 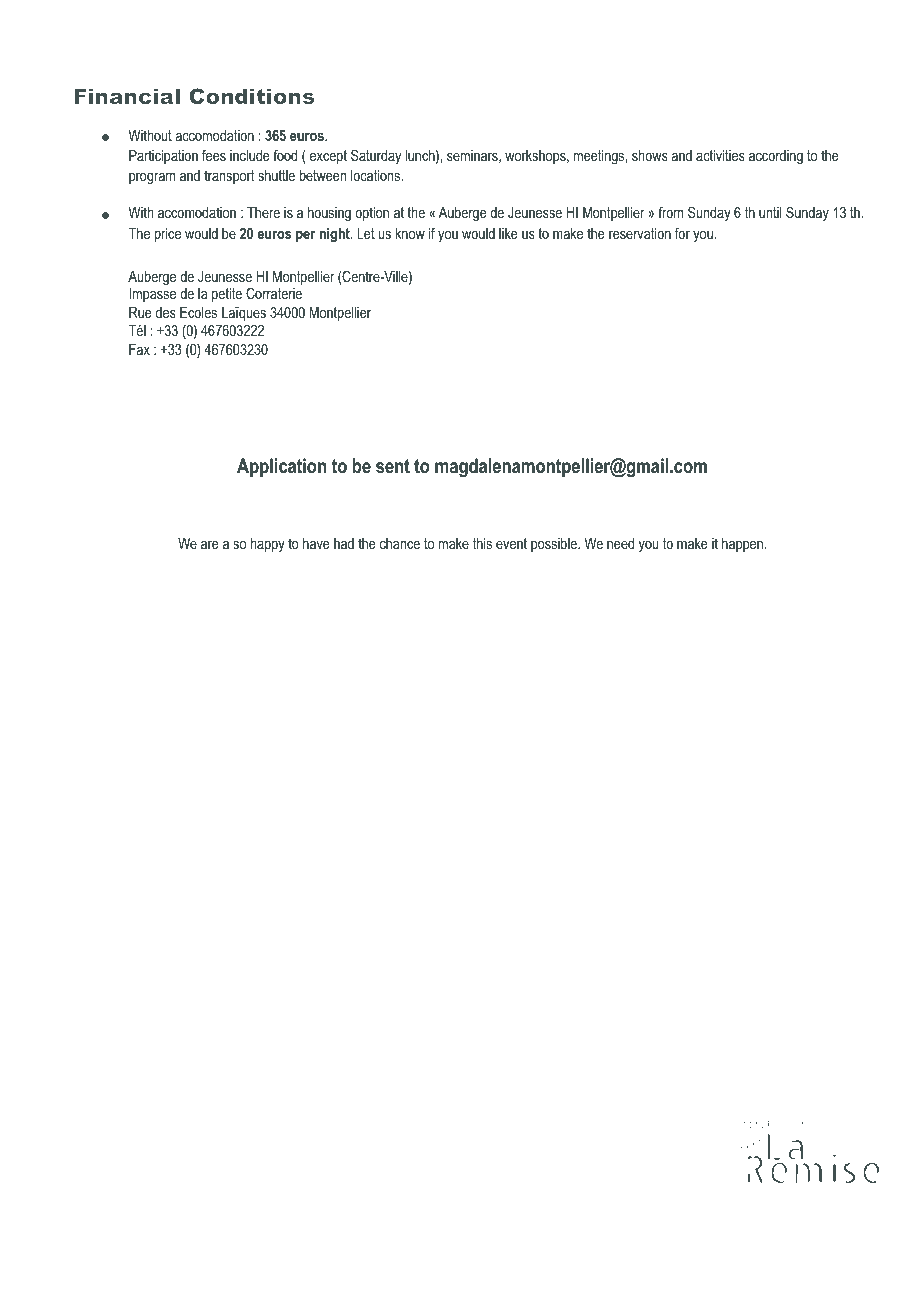 What do you see at coordinates (210, 544) in the screenshot?
I see `are` at bounding box center [210, 544].
